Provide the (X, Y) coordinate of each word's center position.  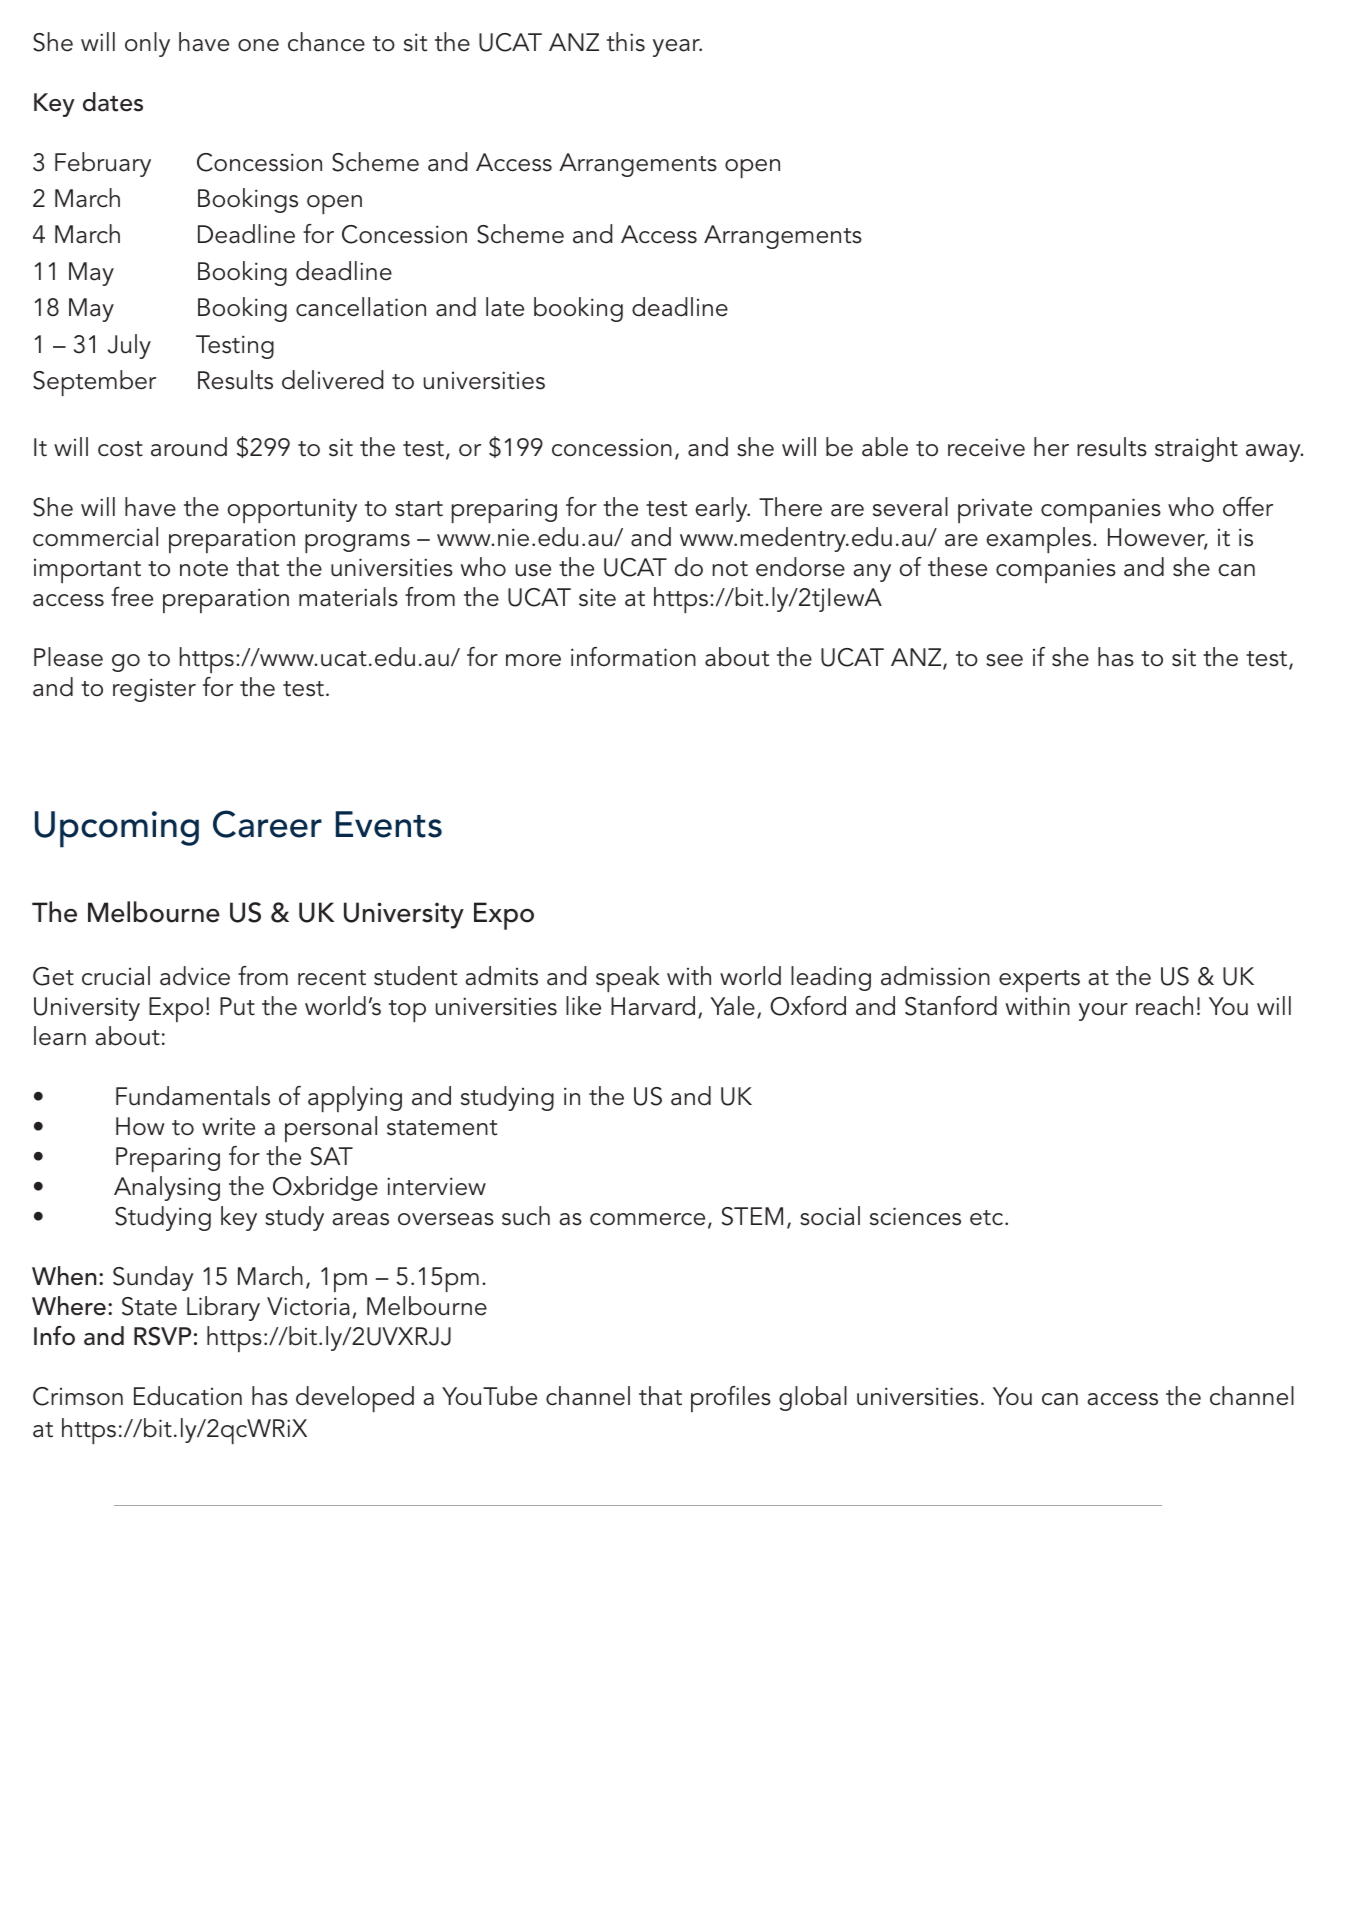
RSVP (162, 1336)
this (626, 42)
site (597, 597)
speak (628, 979)
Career (267, 824)
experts (1039, 981)
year (677, 48)
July (129, 346)
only (147, 44)
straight (1196, 449)
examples (1038, 540)
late (505, 307)
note (204, 569)
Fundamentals (193, 1096)
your (1103, 1012)
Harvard (653, 1006)
